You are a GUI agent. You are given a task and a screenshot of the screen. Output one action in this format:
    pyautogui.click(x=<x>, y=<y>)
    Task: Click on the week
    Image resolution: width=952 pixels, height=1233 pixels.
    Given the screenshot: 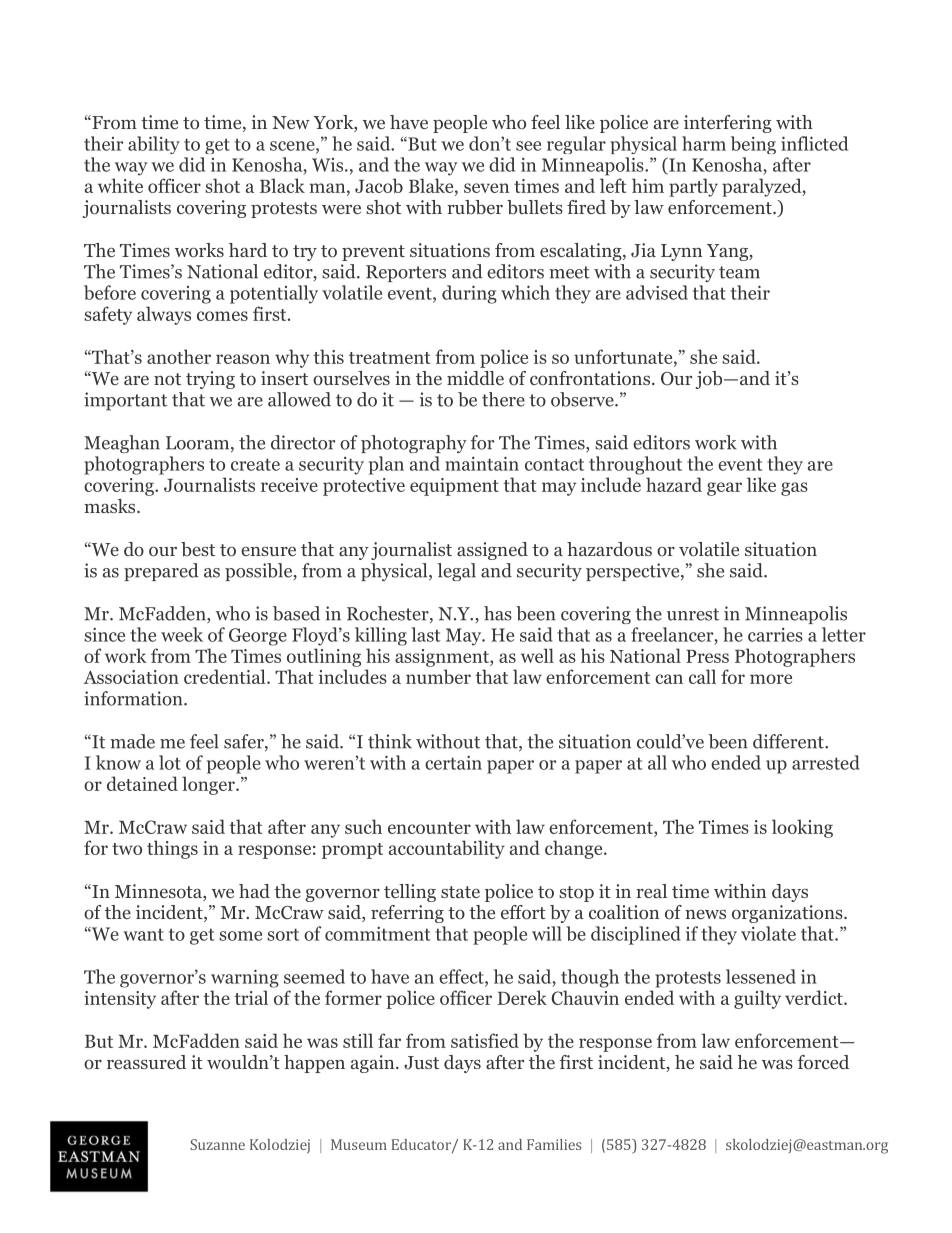 What is the action you would take?
    pyautogui.click(x=182, y=634)
